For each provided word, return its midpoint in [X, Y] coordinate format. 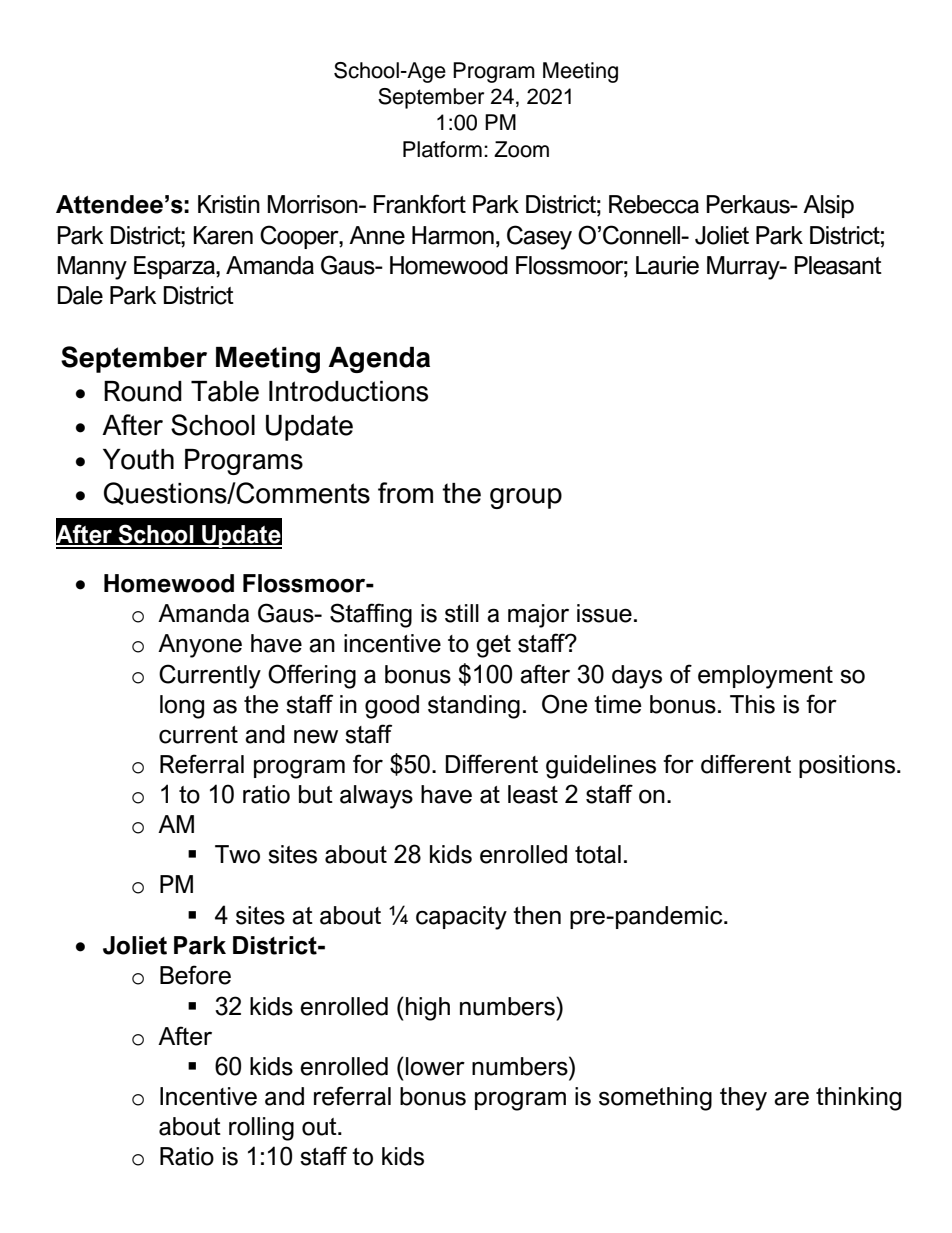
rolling [261, 1129]
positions [847, 766]
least [533, 794]
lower [435, 1066]
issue [604, 613]
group [526, 498]
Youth [138, 459]
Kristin [229, 204]
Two [237, 854]
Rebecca [654, 204]
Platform [442, 149]
